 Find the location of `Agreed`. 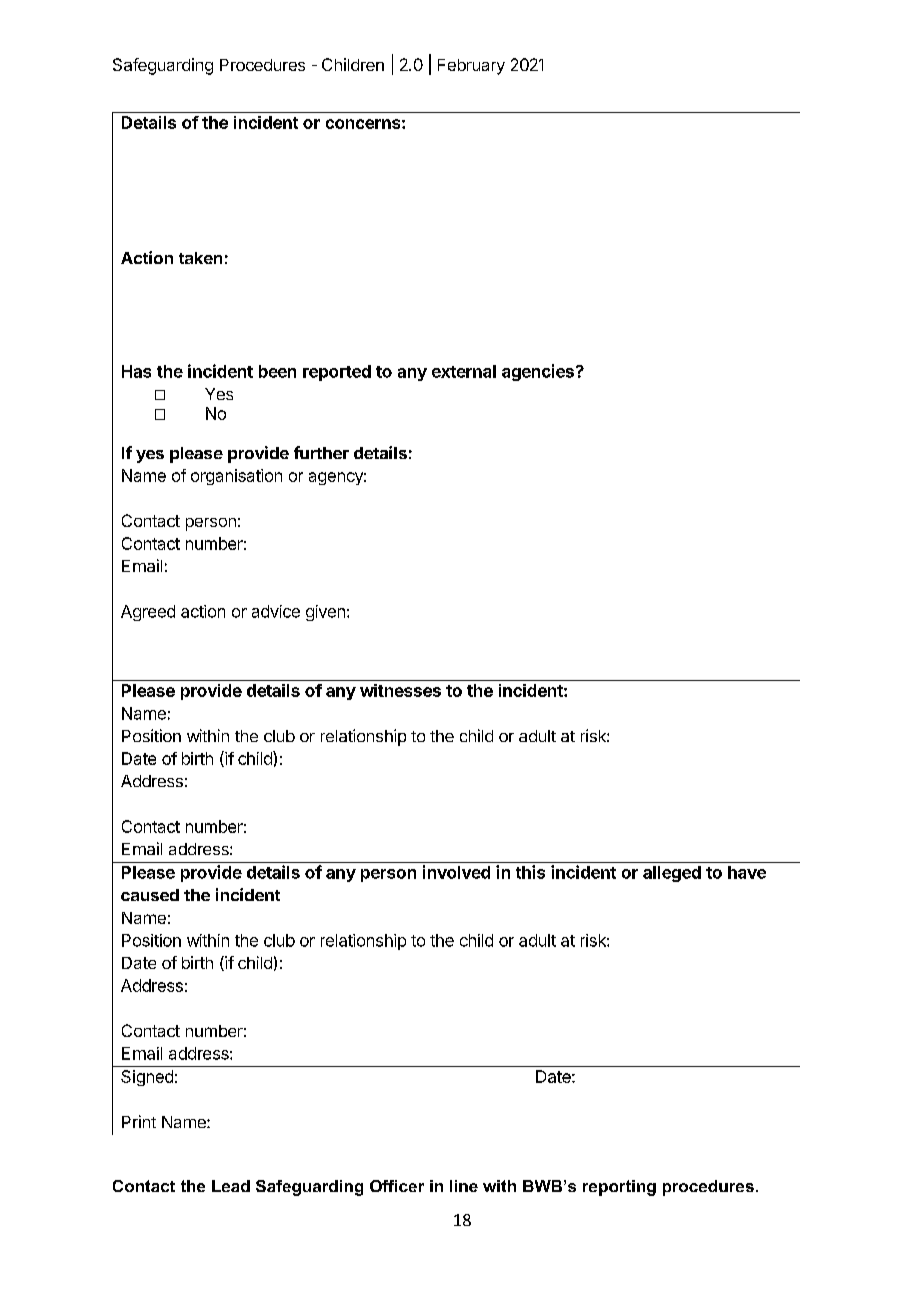

Agreed is located at coordinates (148, 613).
